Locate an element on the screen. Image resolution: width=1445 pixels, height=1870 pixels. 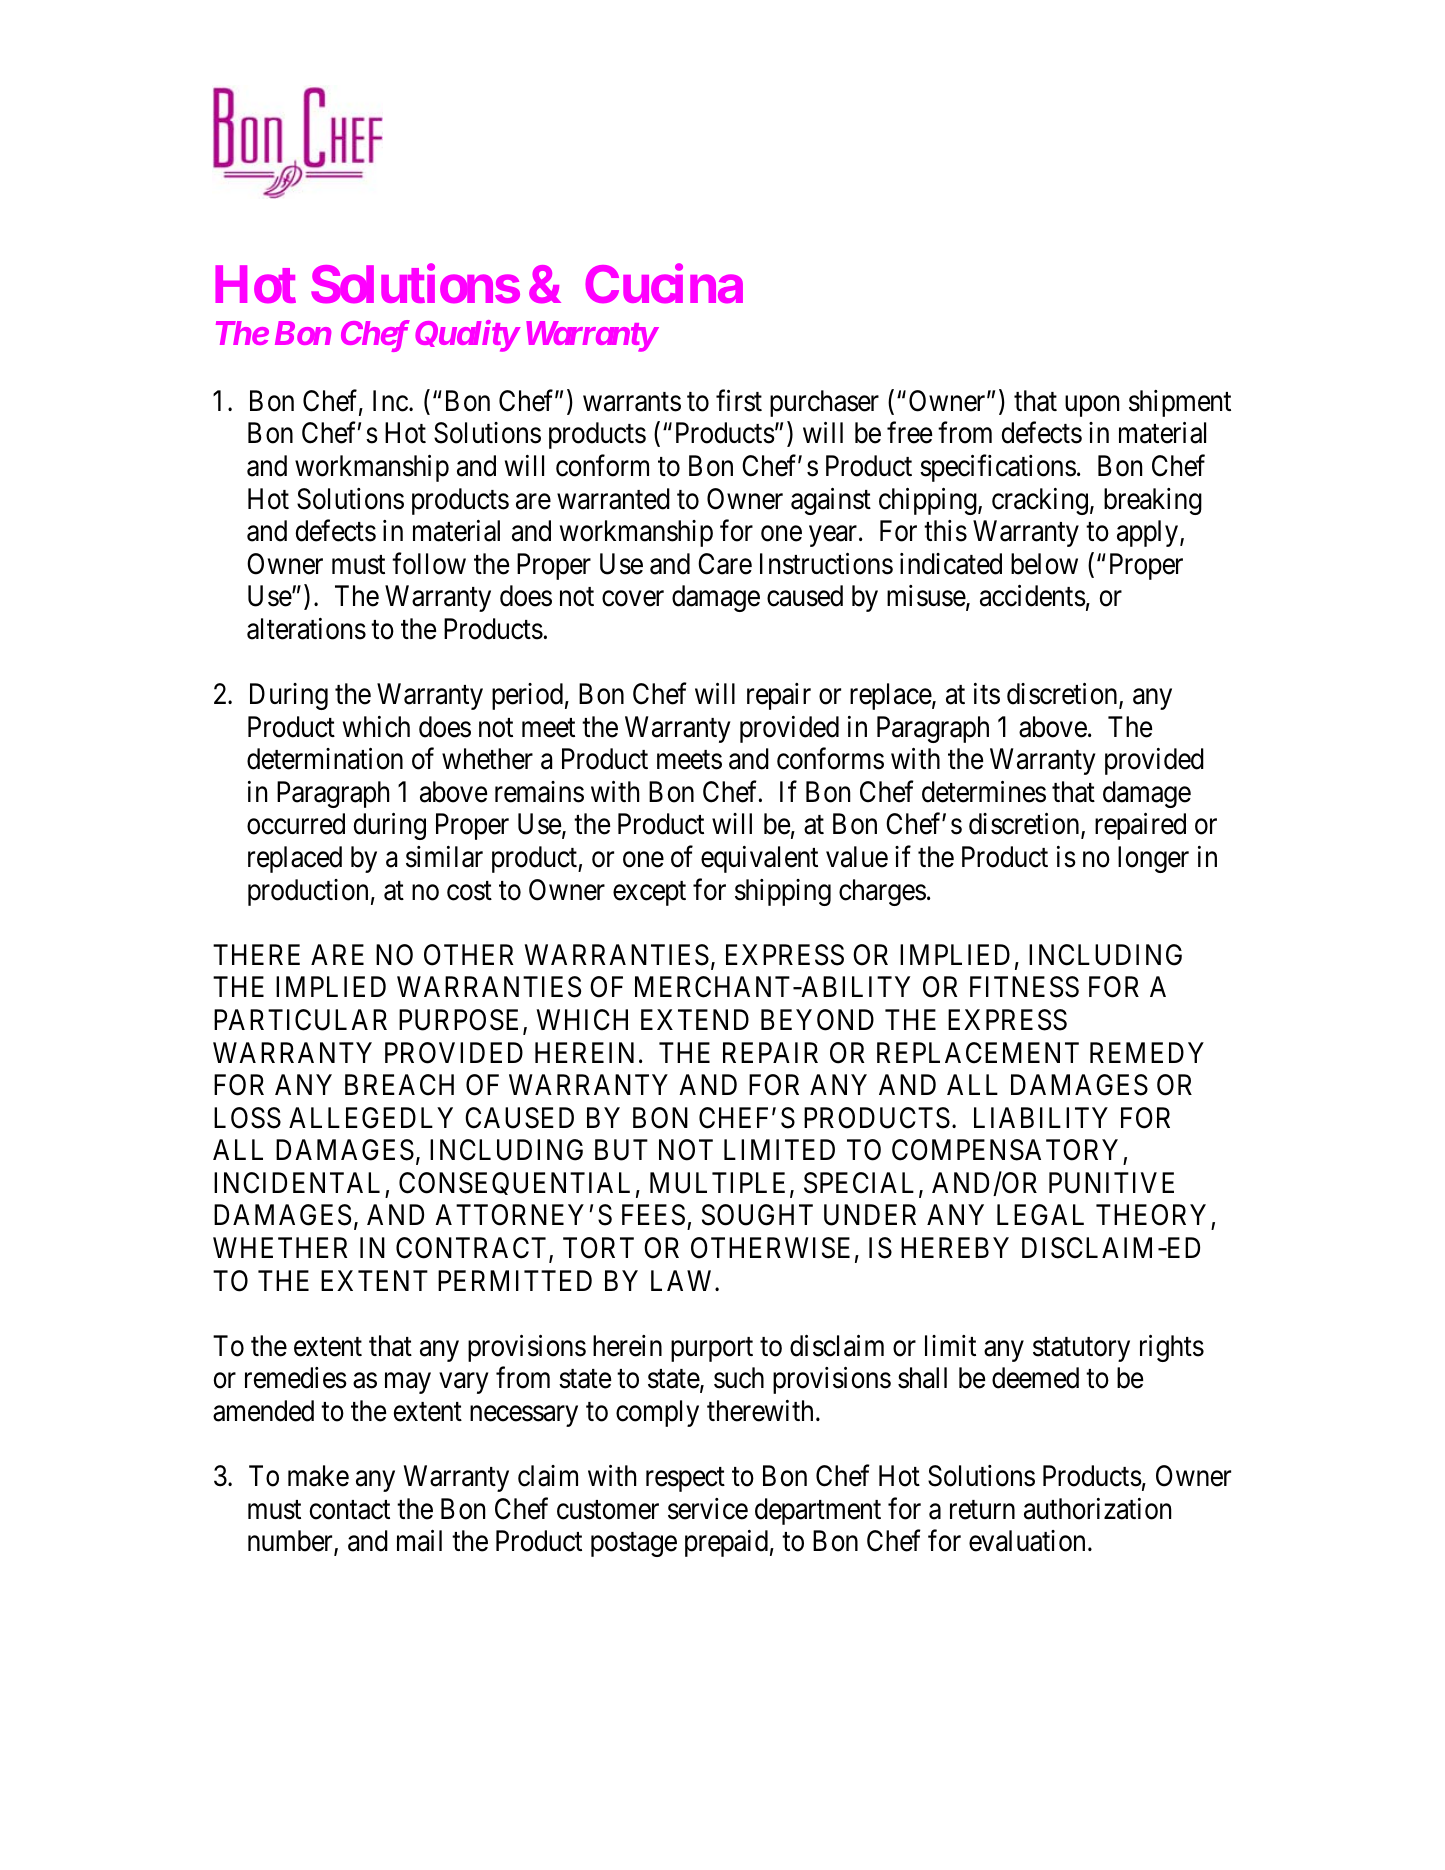
longer is located at coordinates (1153, 859).
